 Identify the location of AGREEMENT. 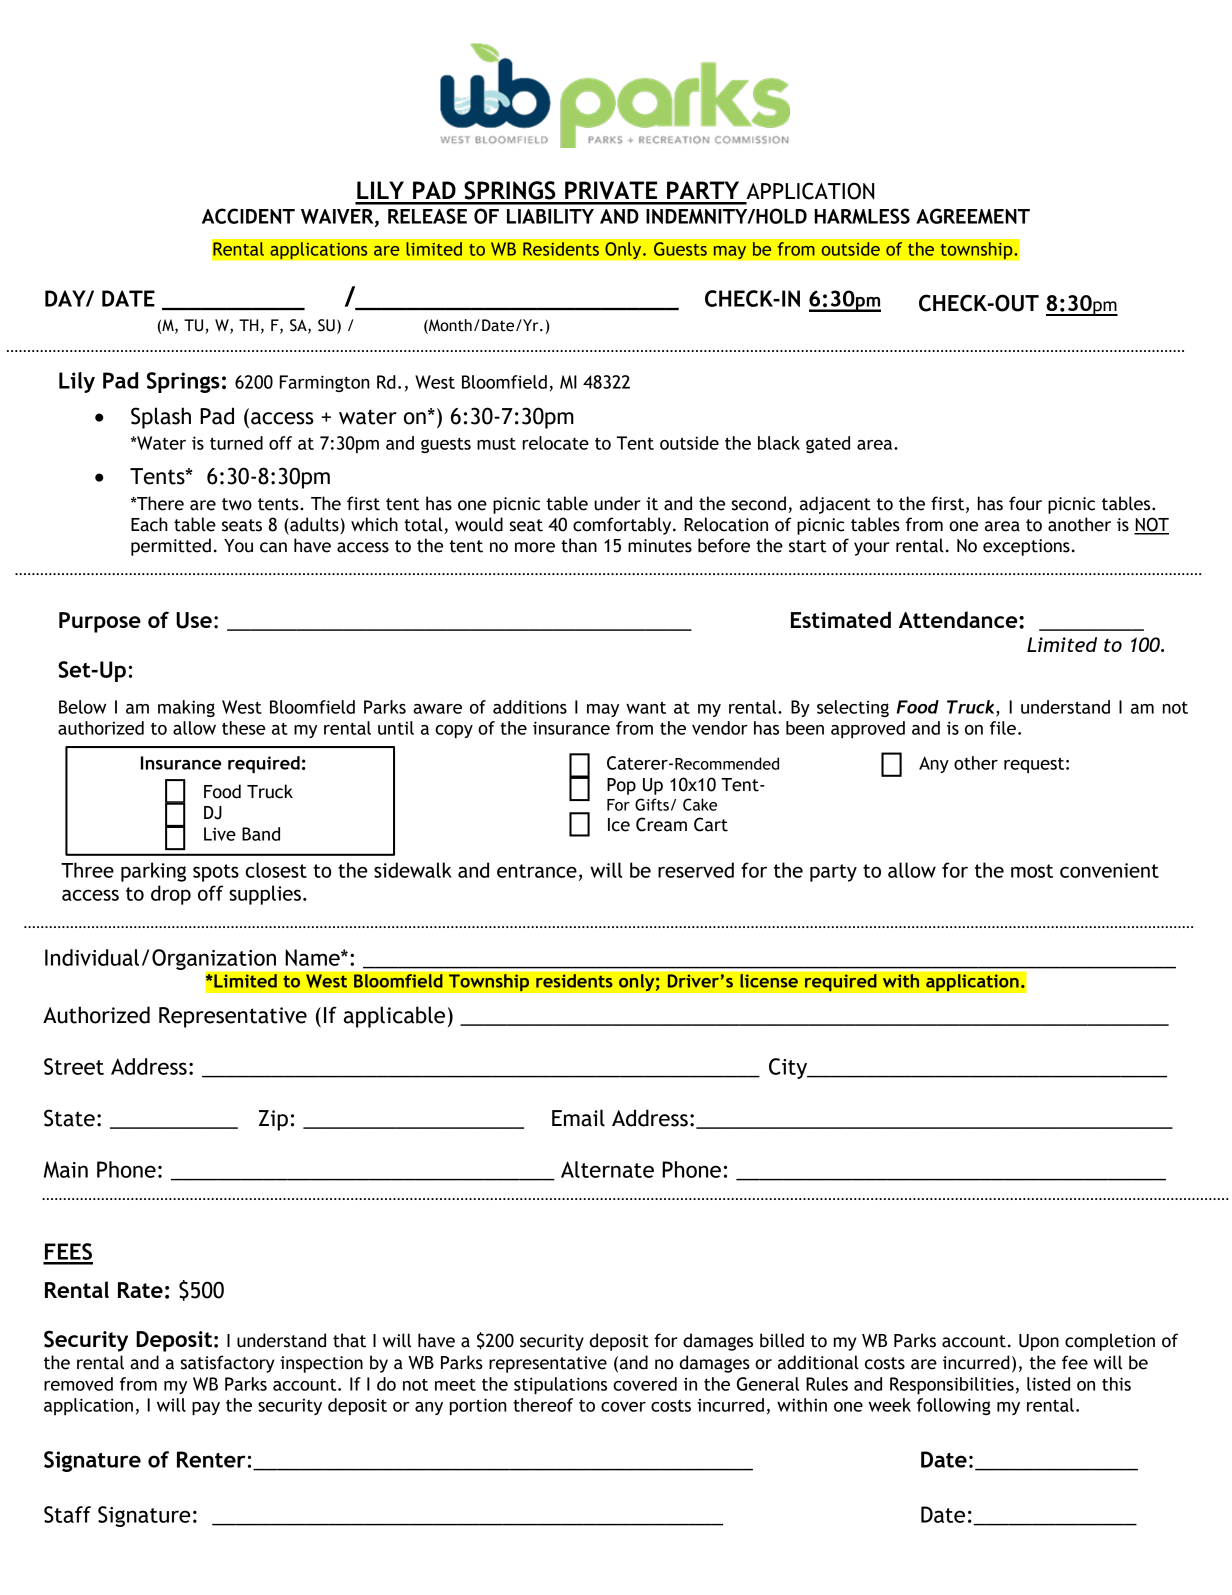
(973, 216).
